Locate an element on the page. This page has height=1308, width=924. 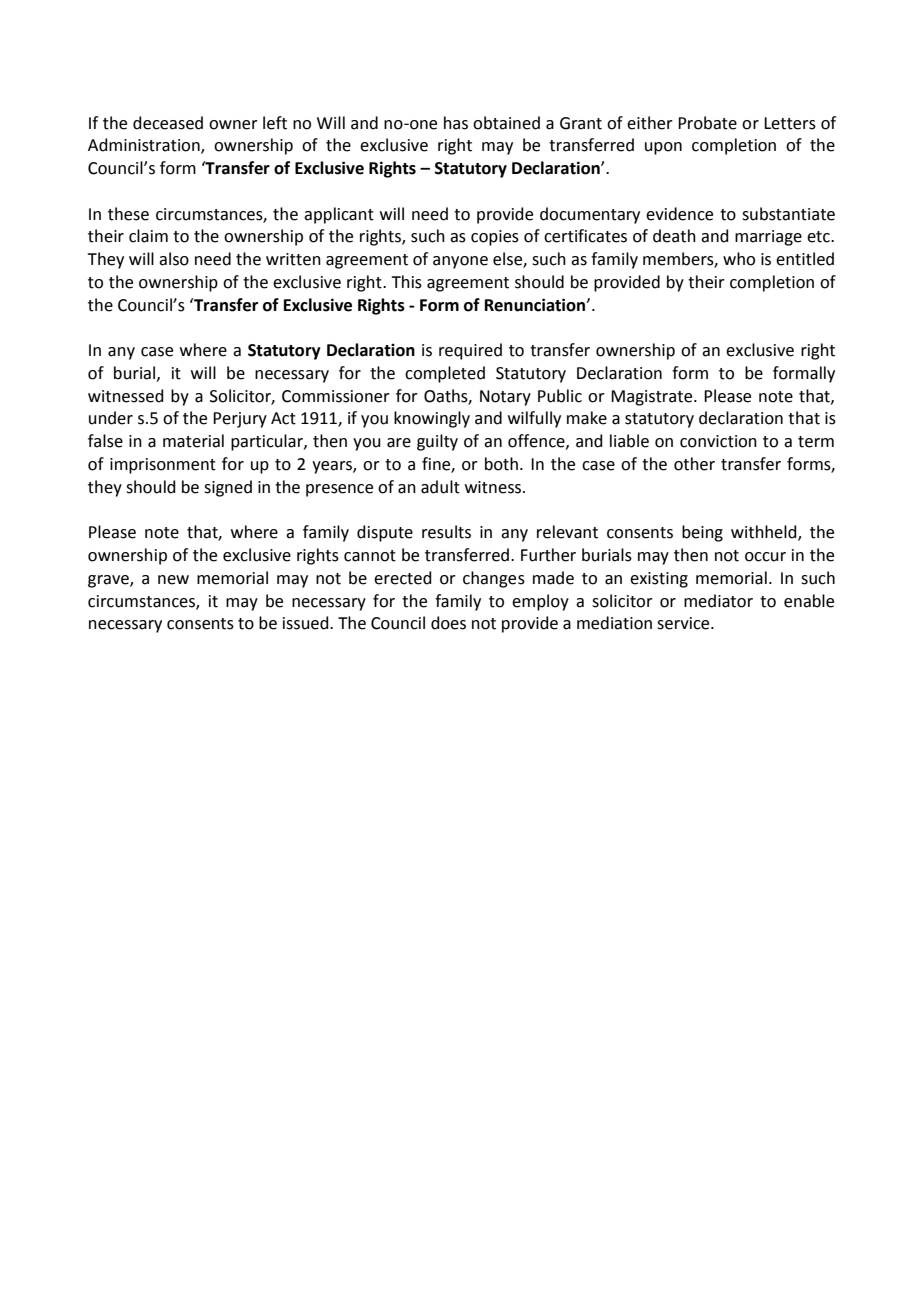
anyone is located at coordinates (460, 262).
